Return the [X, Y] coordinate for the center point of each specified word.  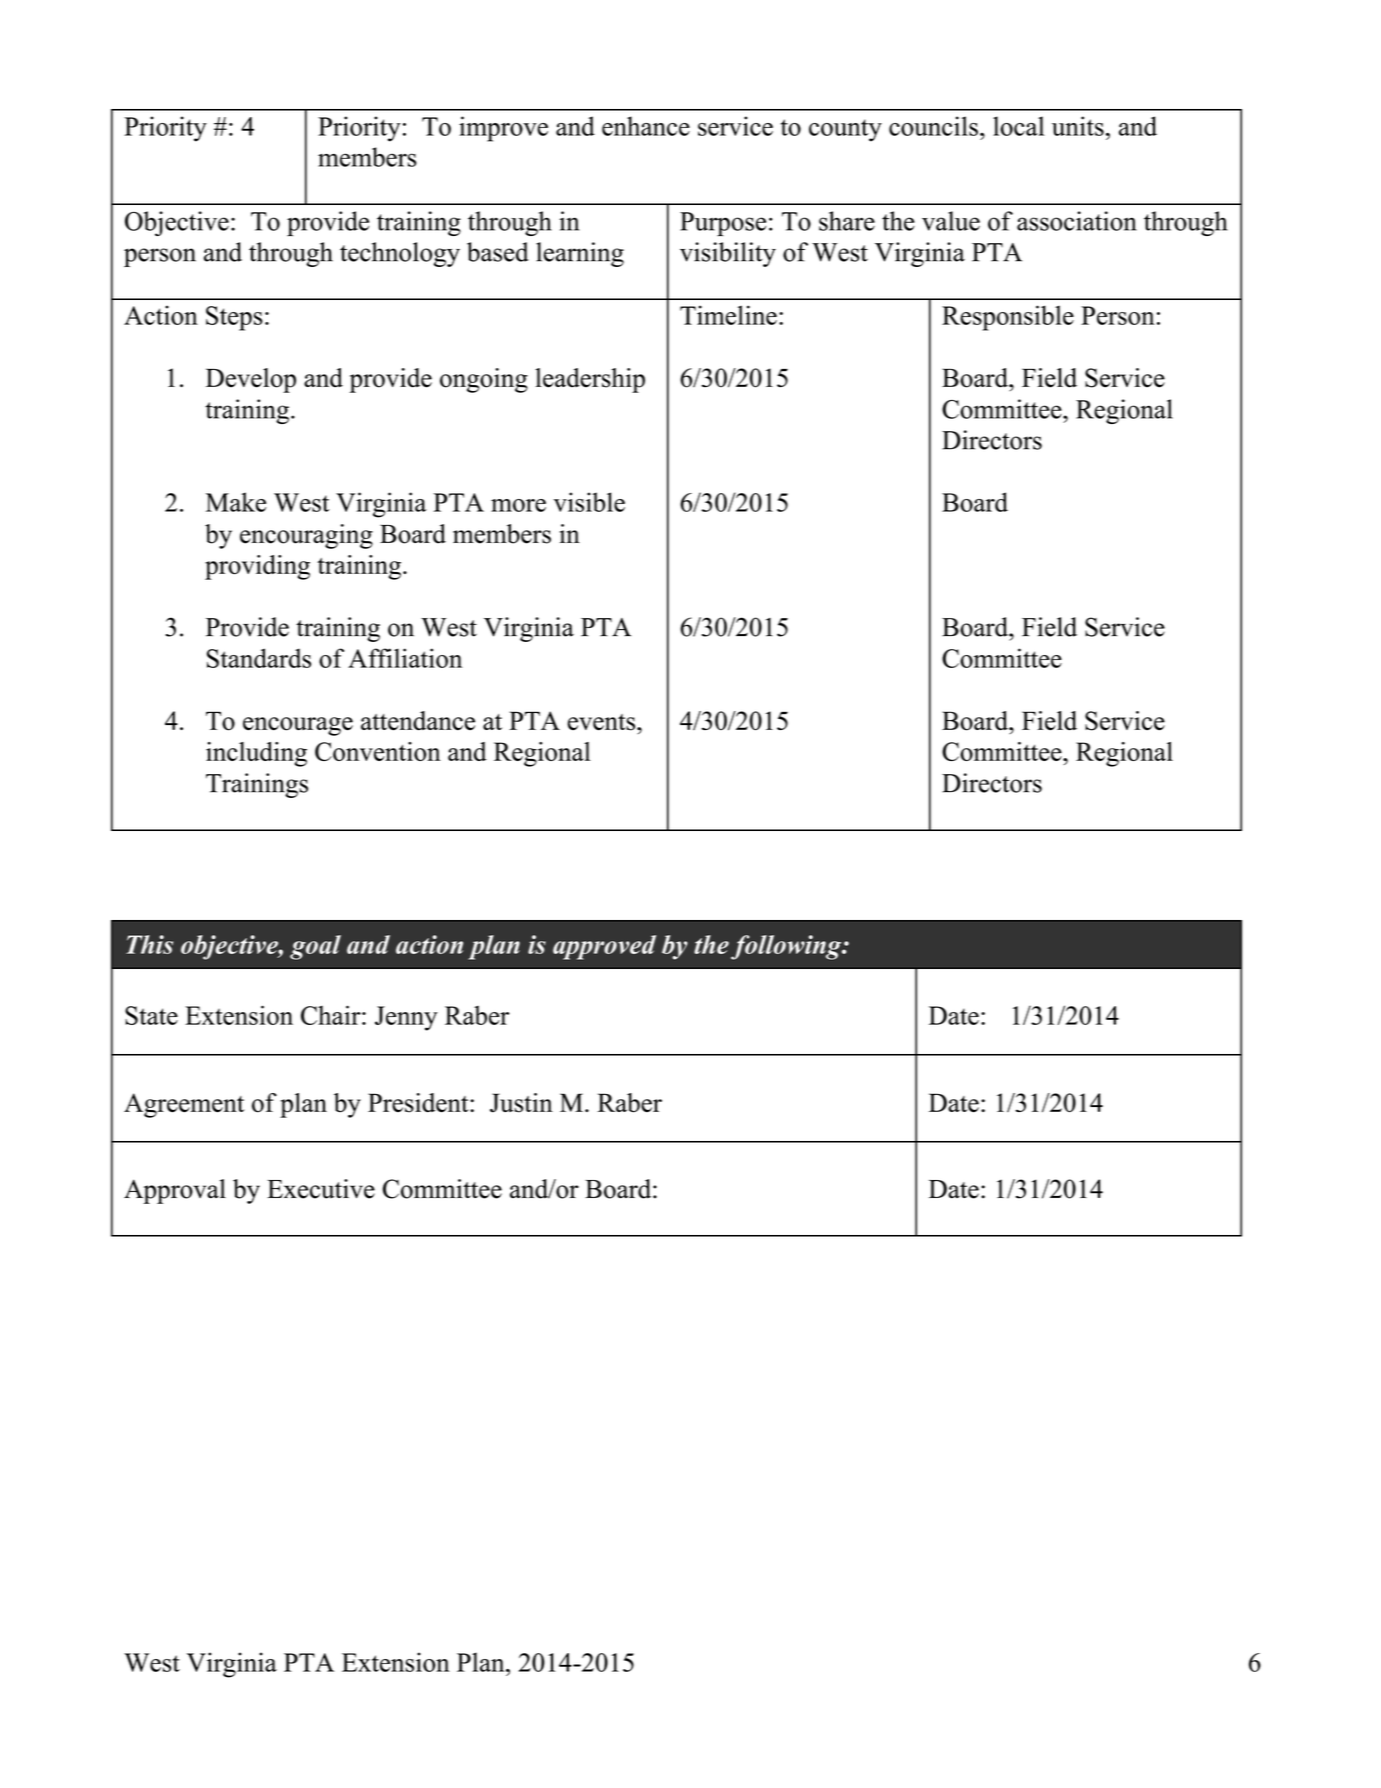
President [419, 1103]
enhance [646, 126]
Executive [321, 1189]
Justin [521, 1103]
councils [933, 126]
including [256, 754]
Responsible [1008, 318]
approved [604, 947]
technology [400, 254]
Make [236, 502]
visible [589, 502]
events [603, 722]
